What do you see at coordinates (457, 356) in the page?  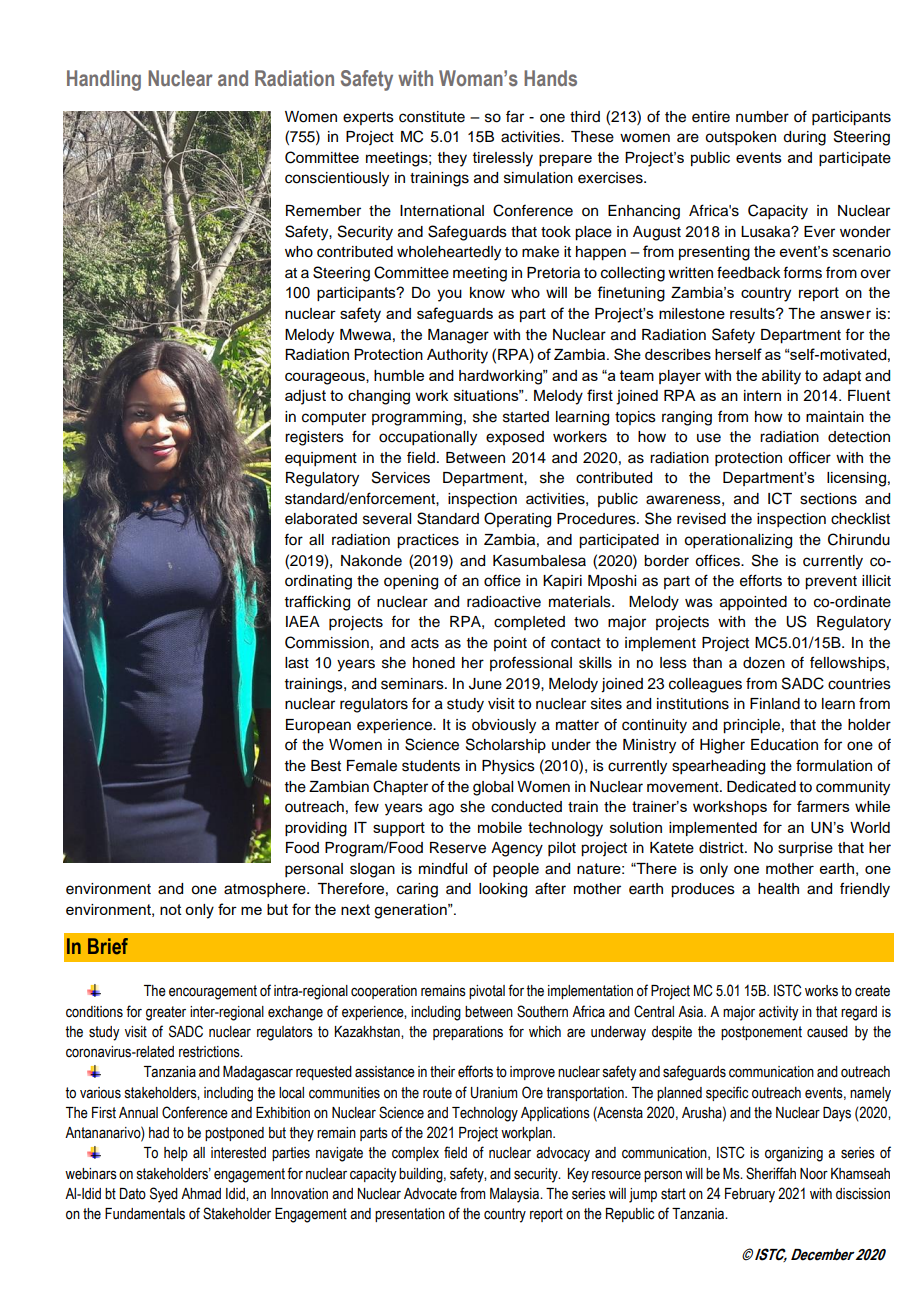 I see `Authority` at bounding box center [457, 356].
